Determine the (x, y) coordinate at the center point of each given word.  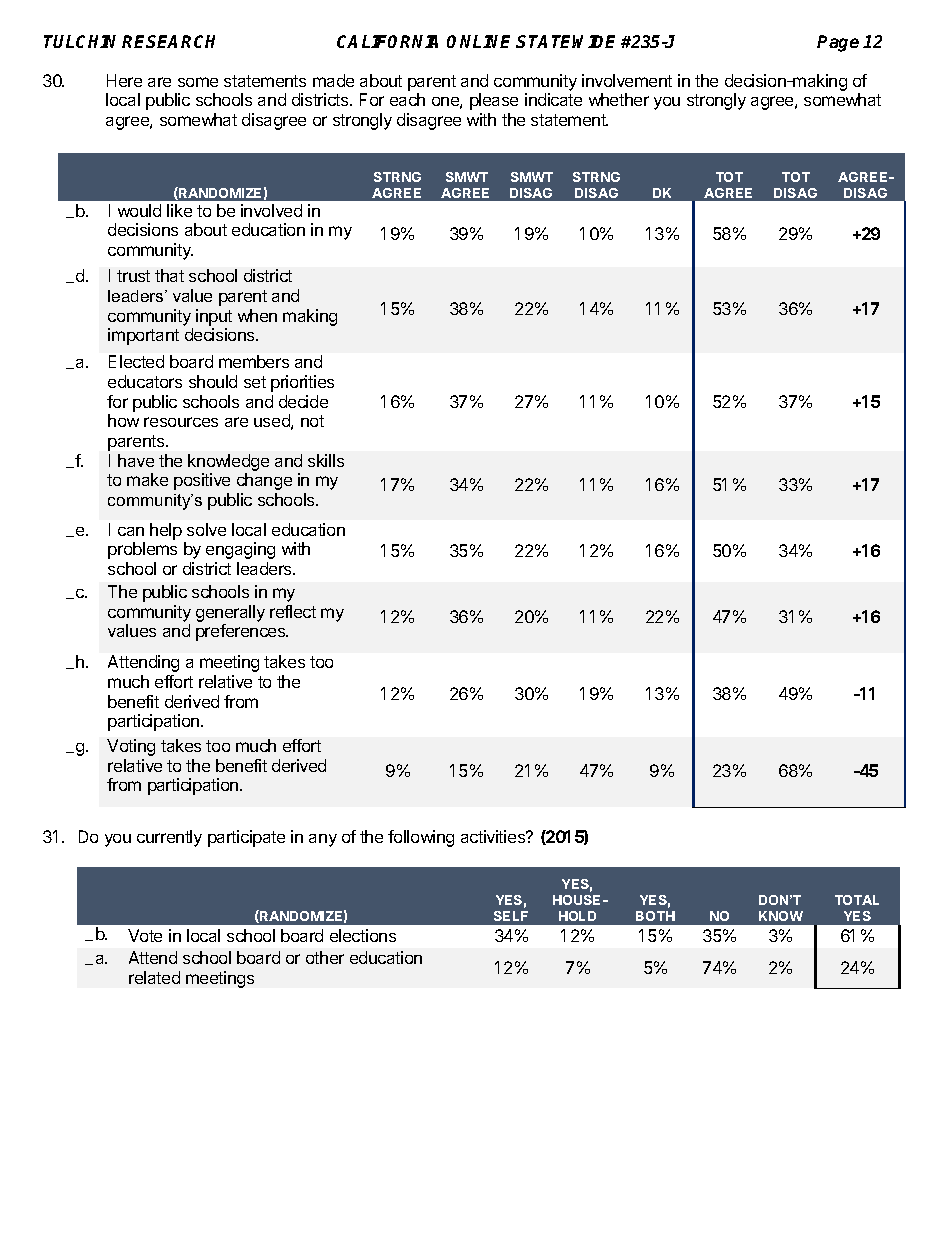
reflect (293, 611)
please (494, 101)
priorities (302, 383)
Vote (145, 935)
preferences (242, 632)
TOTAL (857, 900)
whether (619, 99)
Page (838, 43)
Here (124, 80)
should (213, 381)
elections (363, 935)
